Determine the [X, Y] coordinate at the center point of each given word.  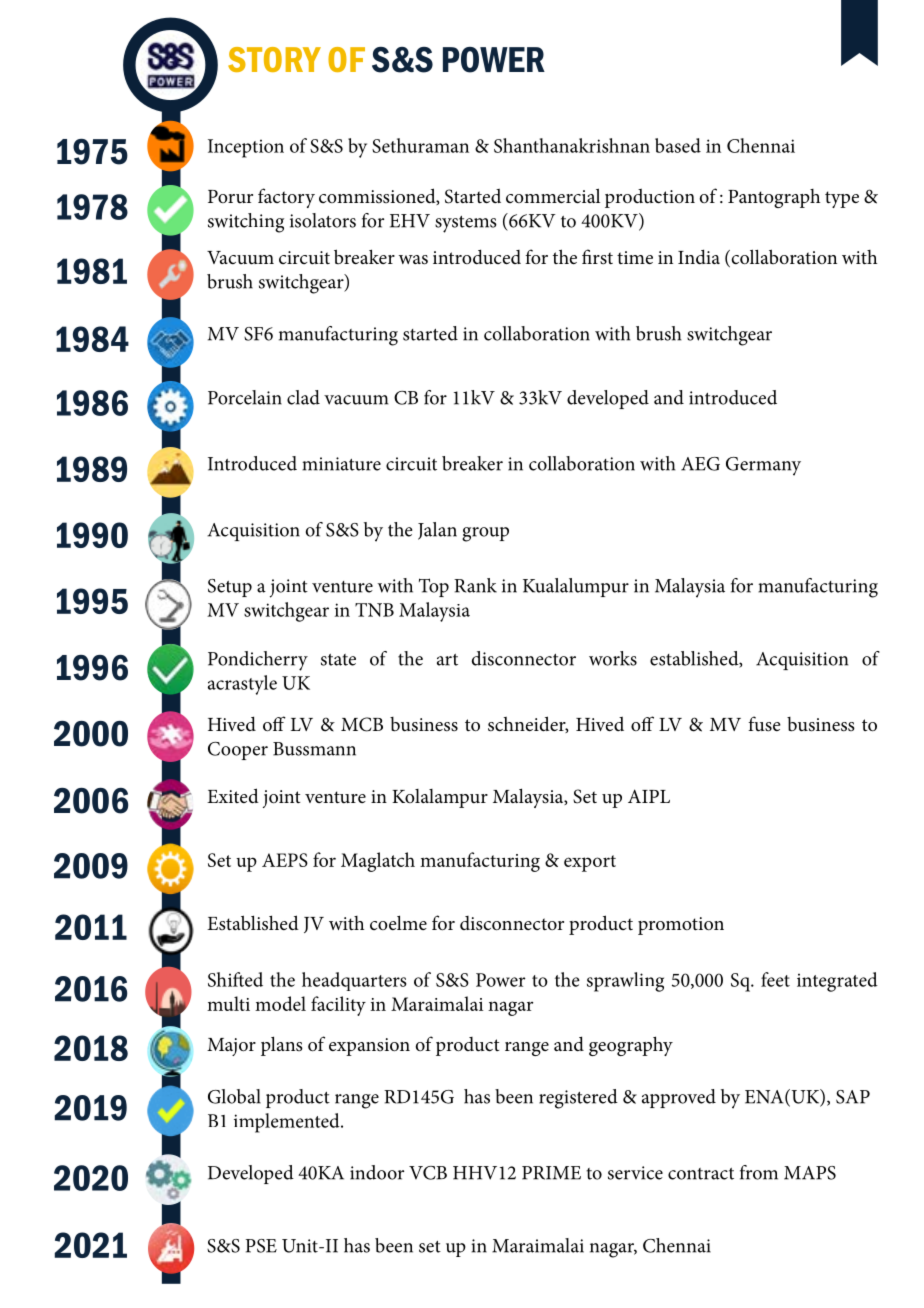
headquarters [354, 981]
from [759, 1172]
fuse [764, 724]
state [338, 660]
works [613, 658]
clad [303, 397]
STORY [274, 59]
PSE [261, 1246]
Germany [763, 466]
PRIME [551, 1173]
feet [775, 979]
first [597, 257]
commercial [553, 196]
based [678, 145]
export [590, 863]
